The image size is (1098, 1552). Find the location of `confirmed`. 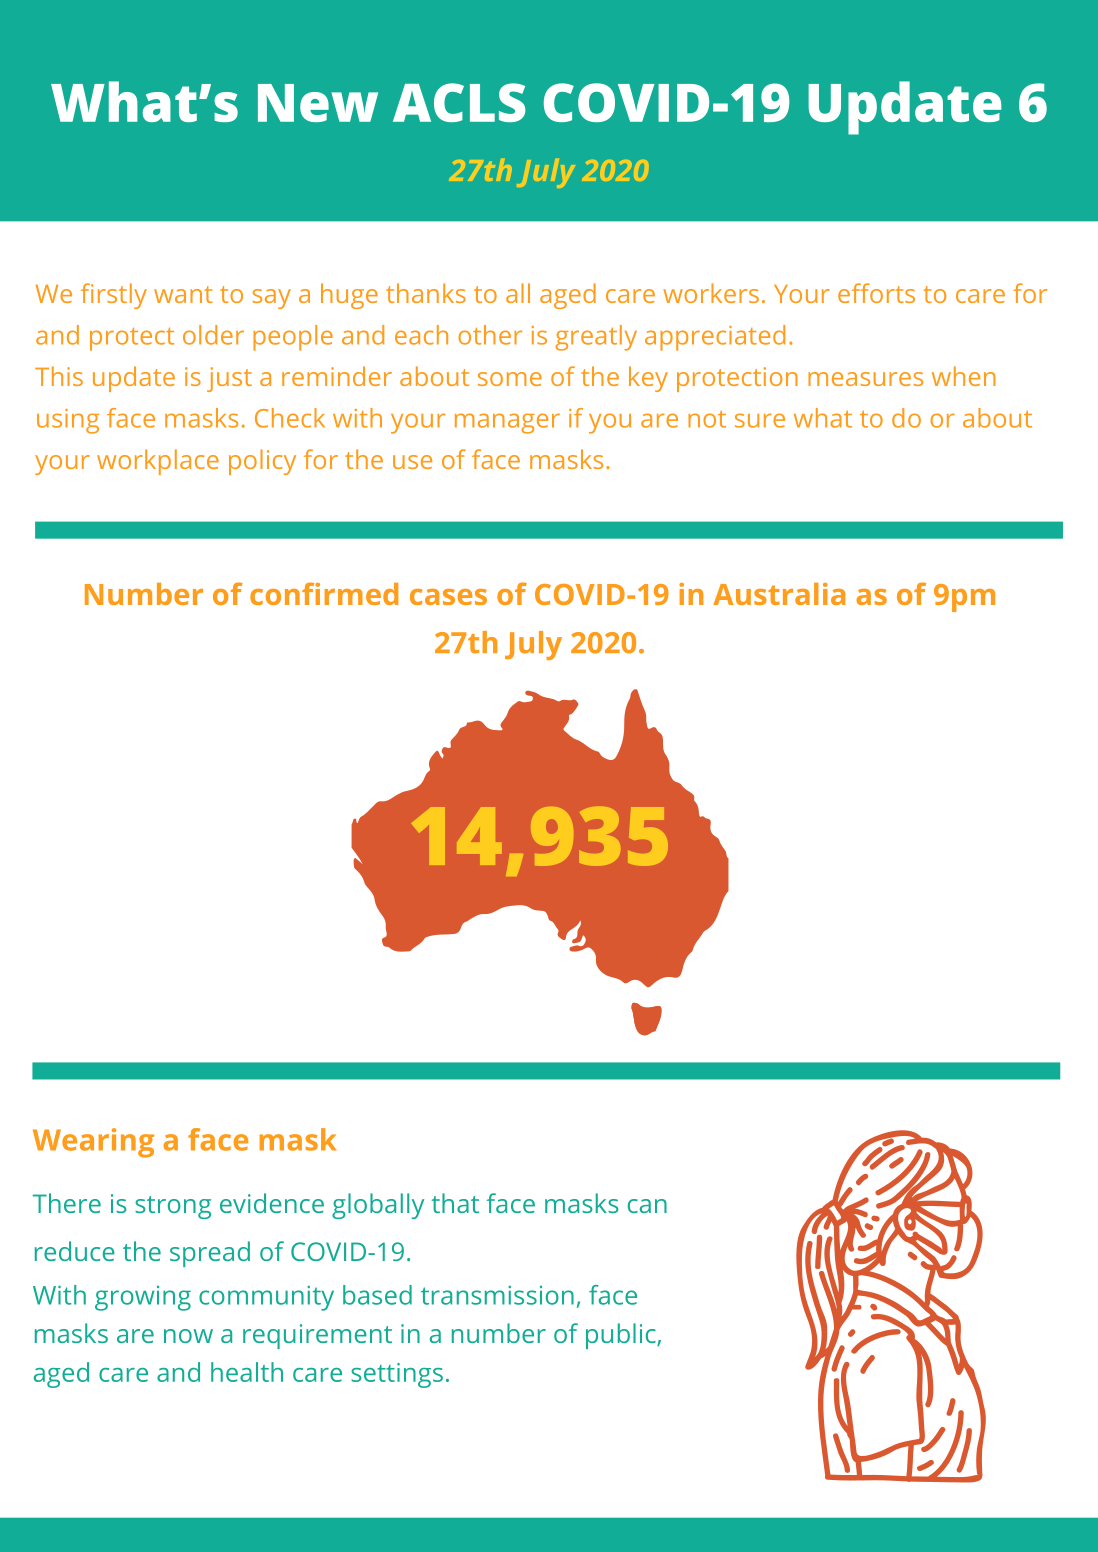

confirmed is located at coordinates (324, 593).
